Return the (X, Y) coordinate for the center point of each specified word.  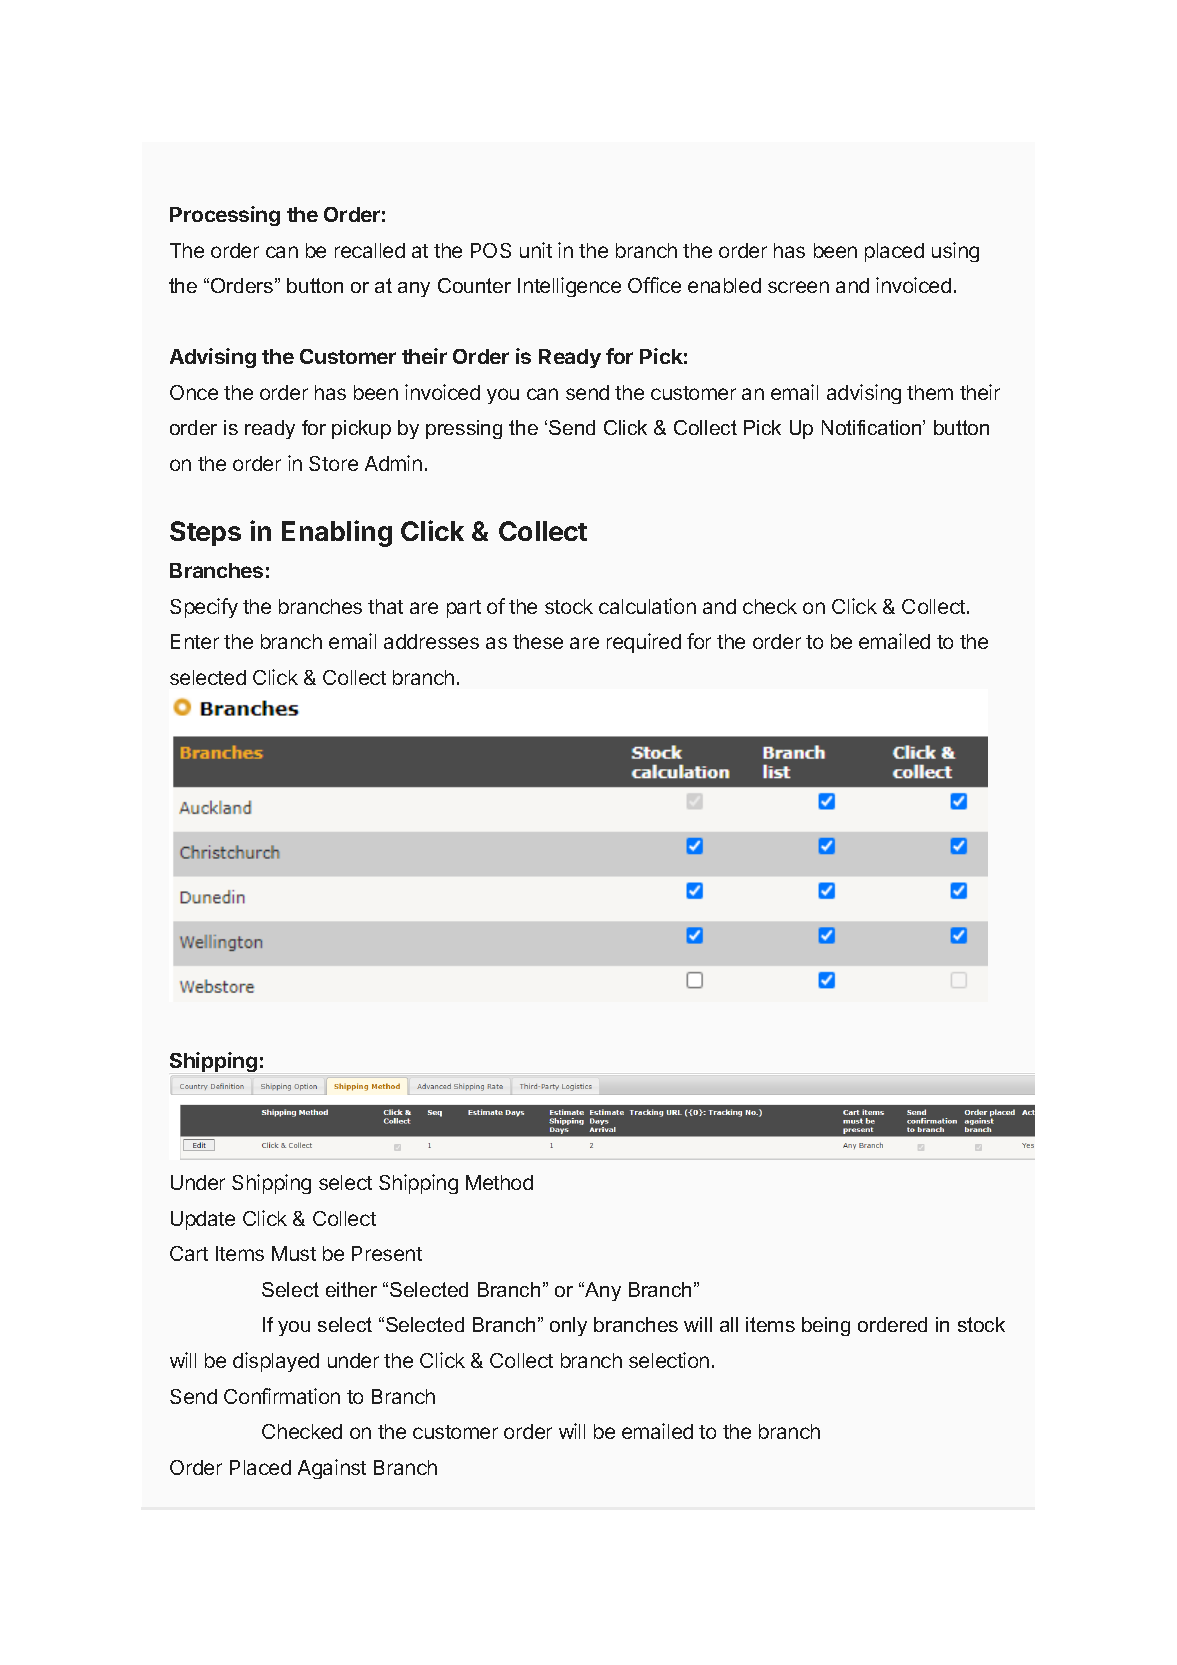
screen (798, 287)
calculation (647, 606)
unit (536, 250)
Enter (195, 641)
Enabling (337, 533)
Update (203, 1220)
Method (499, 1182)
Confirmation (282, 1396)
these (538, 641)
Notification (873, 427)
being (826, 1326)
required (644, 643)
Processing (225, 216)
